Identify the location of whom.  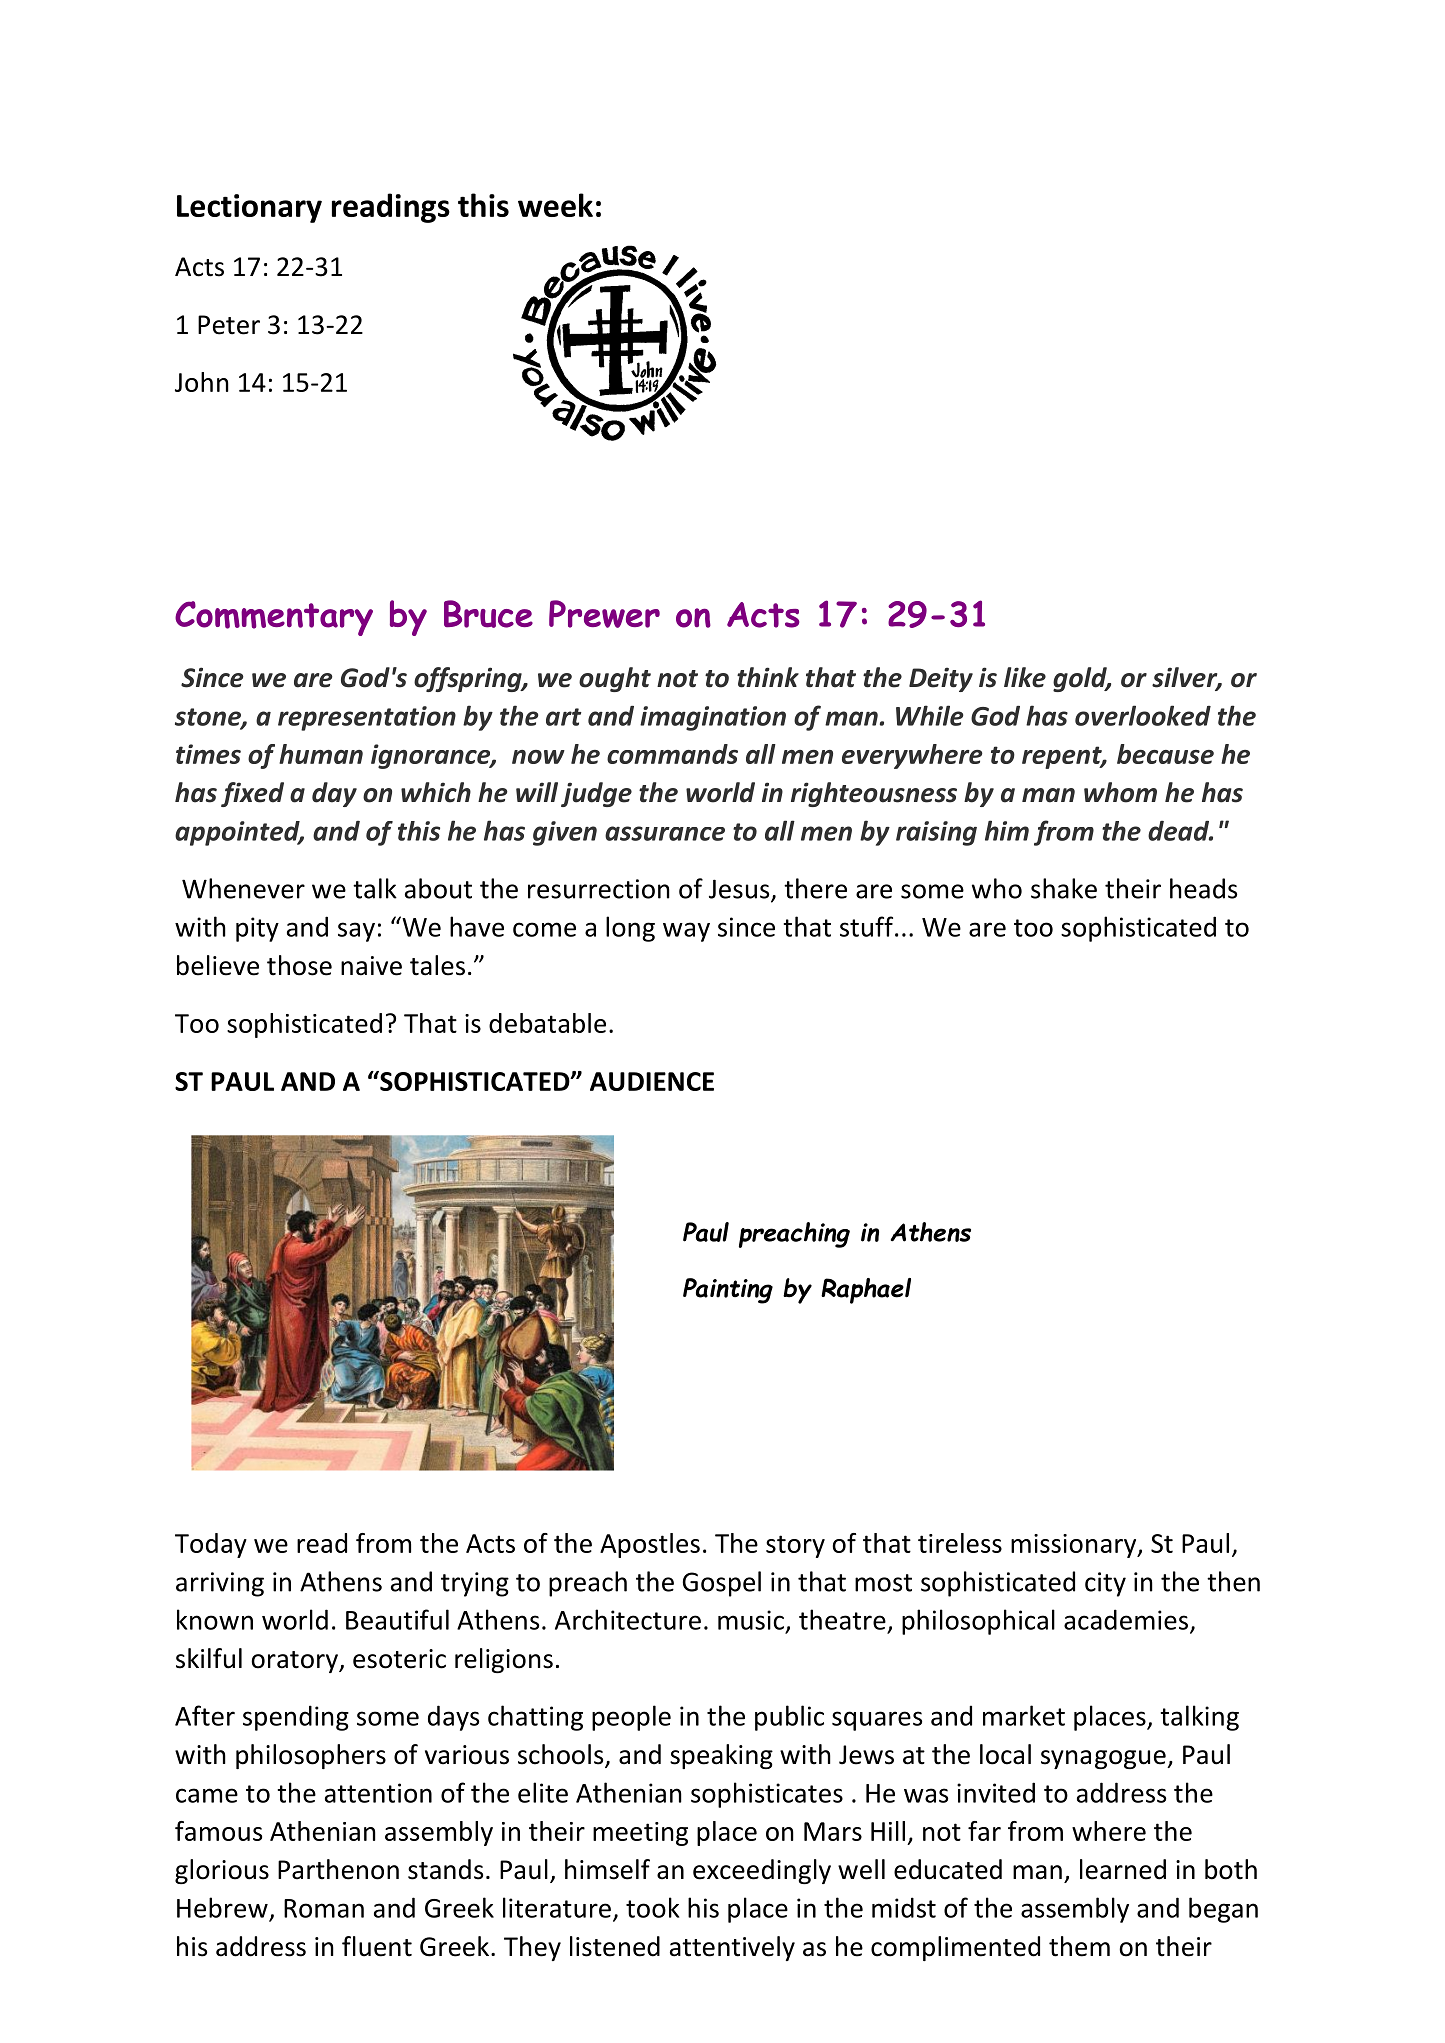
(1120, 792).
